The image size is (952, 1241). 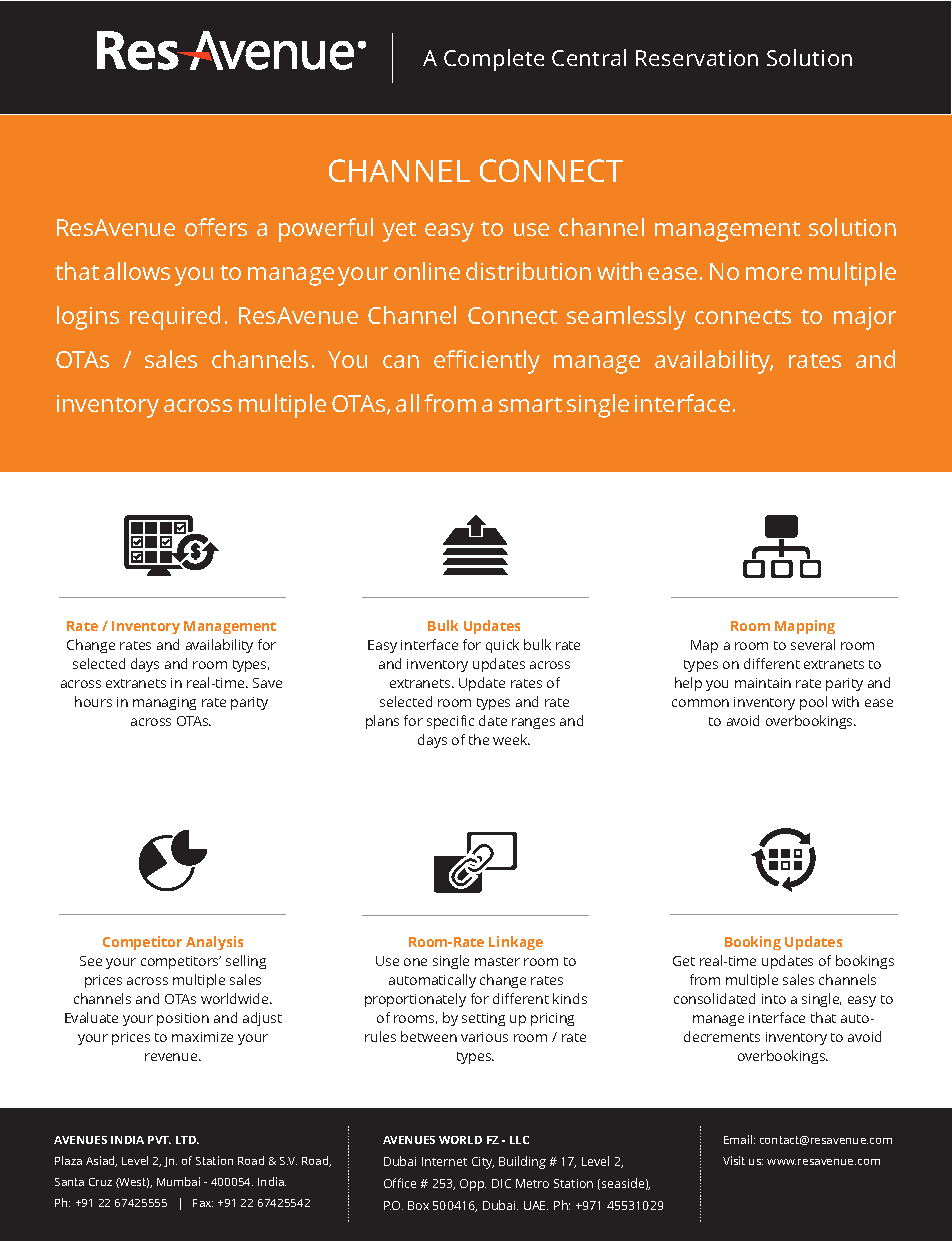 I want to click on Complete, so click(x=494, y=60).
